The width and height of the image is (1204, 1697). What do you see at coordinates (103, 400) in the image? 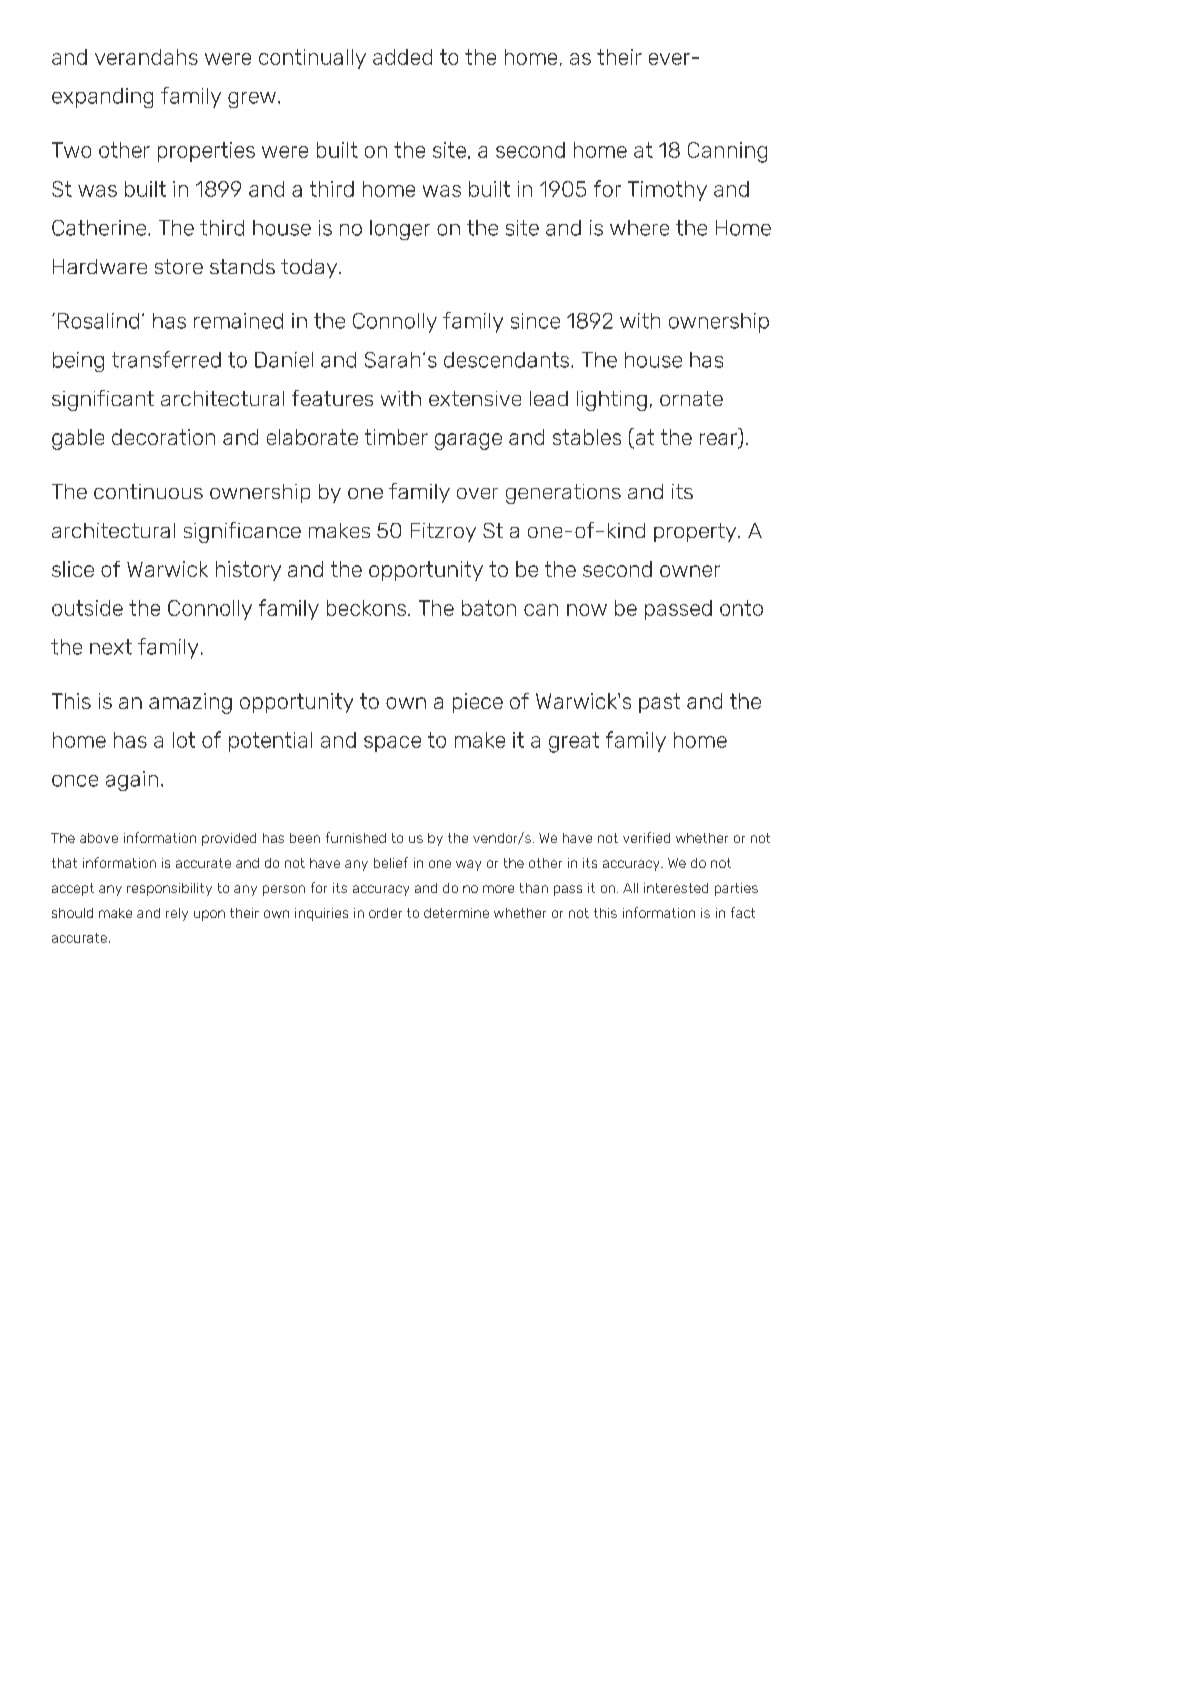
I see `significant` at bounding box center [103, 400].
